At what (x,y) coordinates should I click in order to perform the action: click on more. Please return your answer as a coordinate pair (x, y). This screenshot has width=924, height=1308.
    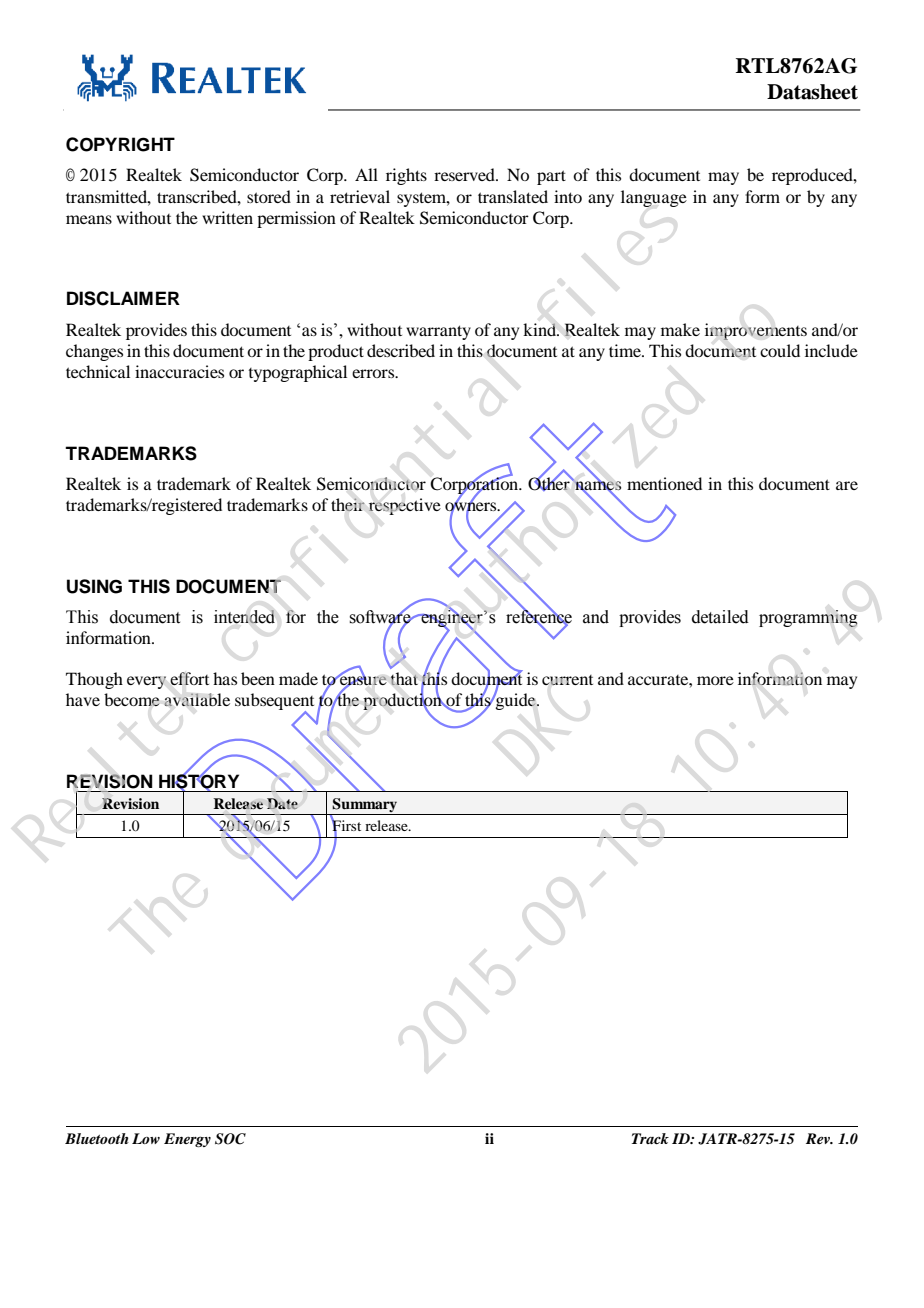
    Looking at the image, I should click on (715, 680).
